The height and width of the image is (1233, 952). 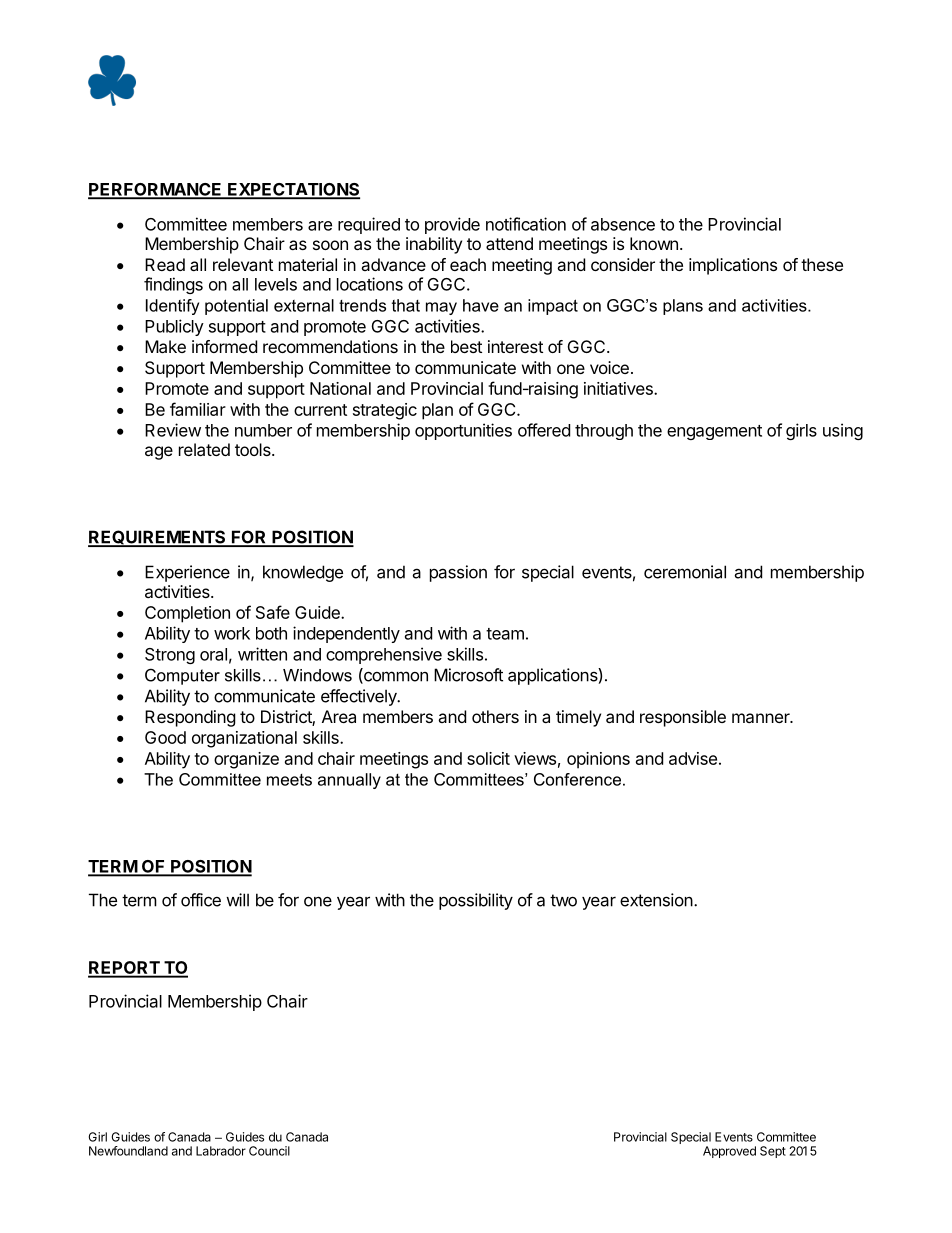 I want to click on Microsoft, so click(x=468, y=675).
